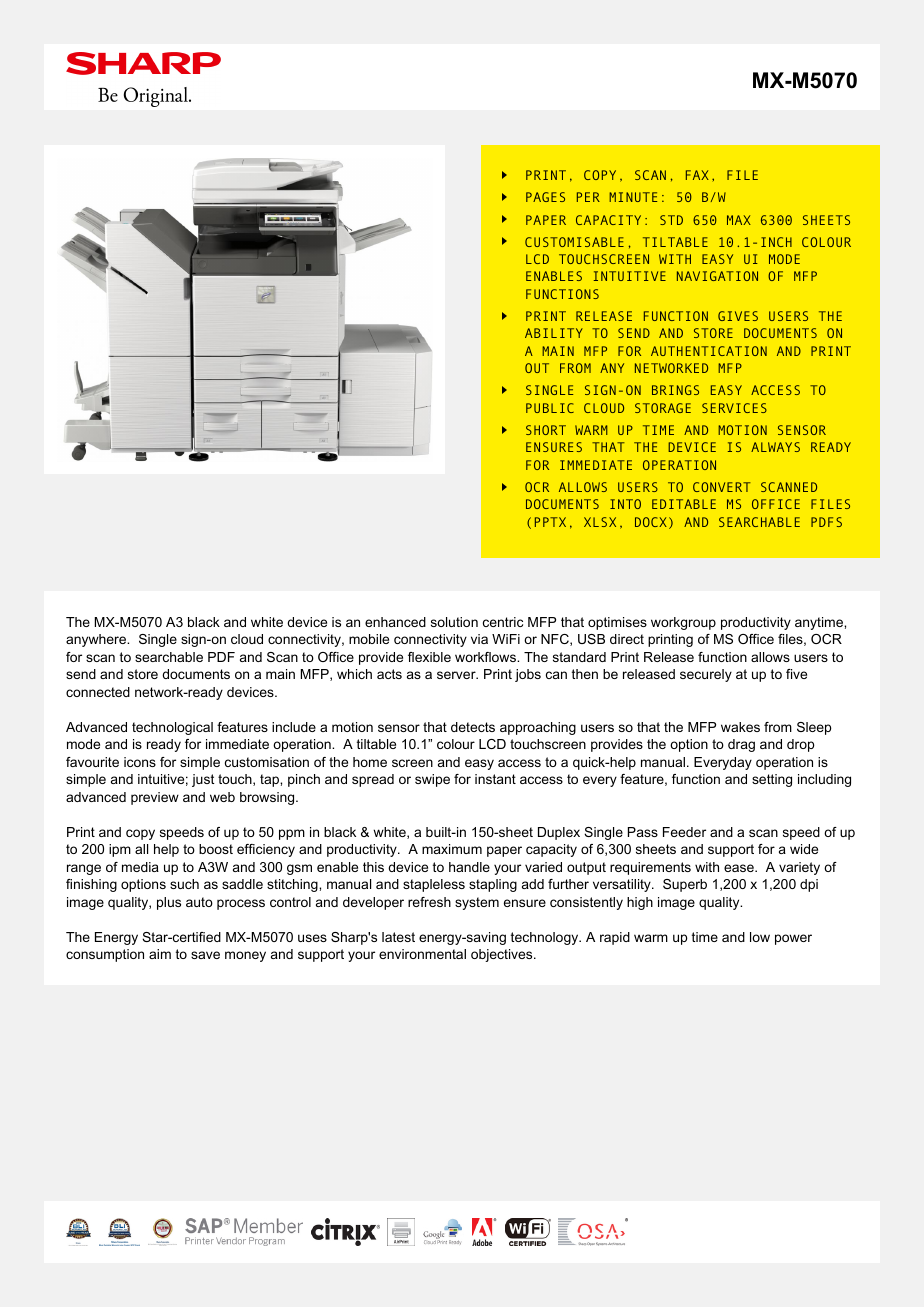 Image resolution: width=924 pixels, height=1307 pixels. I want to click on CUSTOMISABLE, so click(574, 242).
